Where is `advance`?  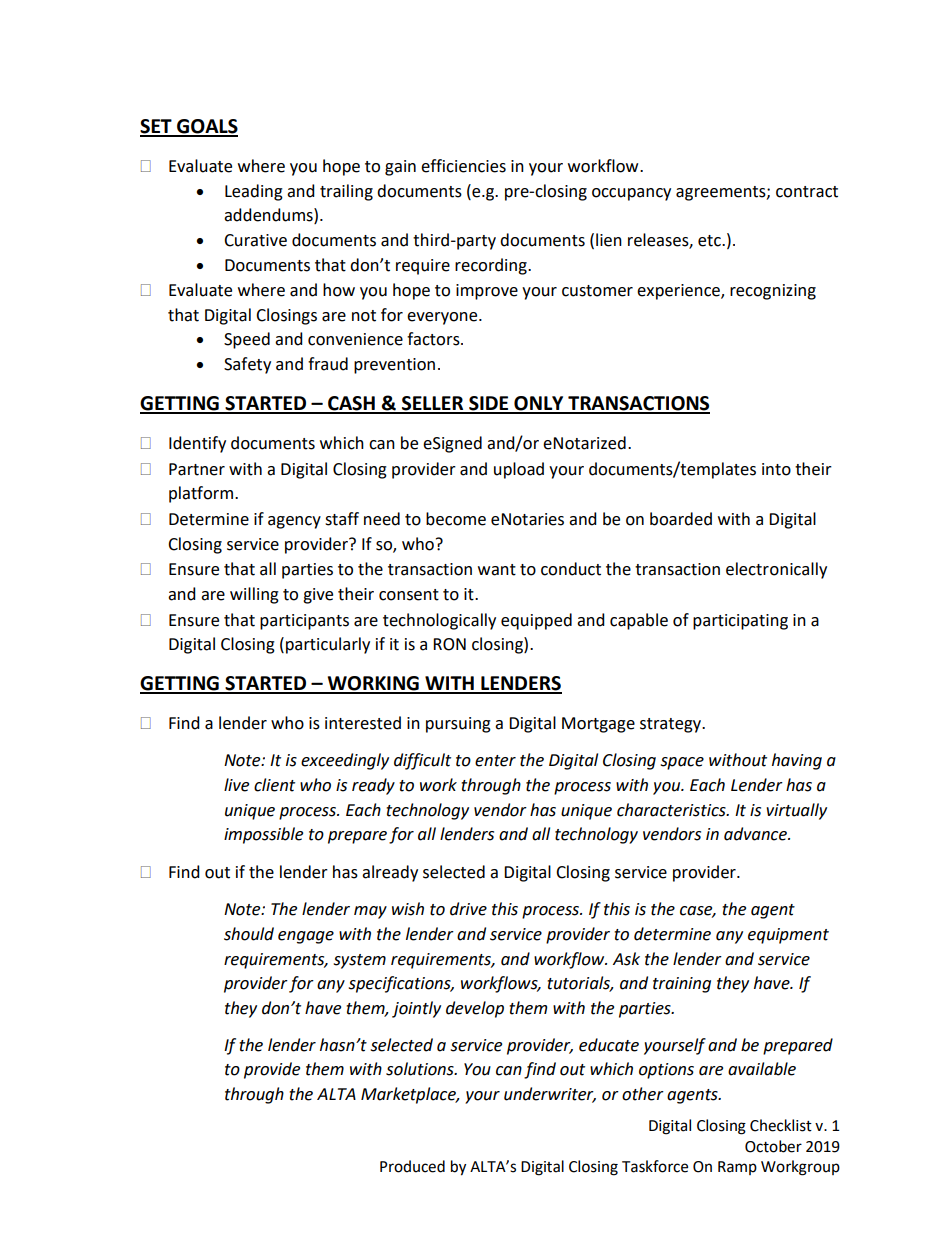
advance is located at coordinates (756, 834).
